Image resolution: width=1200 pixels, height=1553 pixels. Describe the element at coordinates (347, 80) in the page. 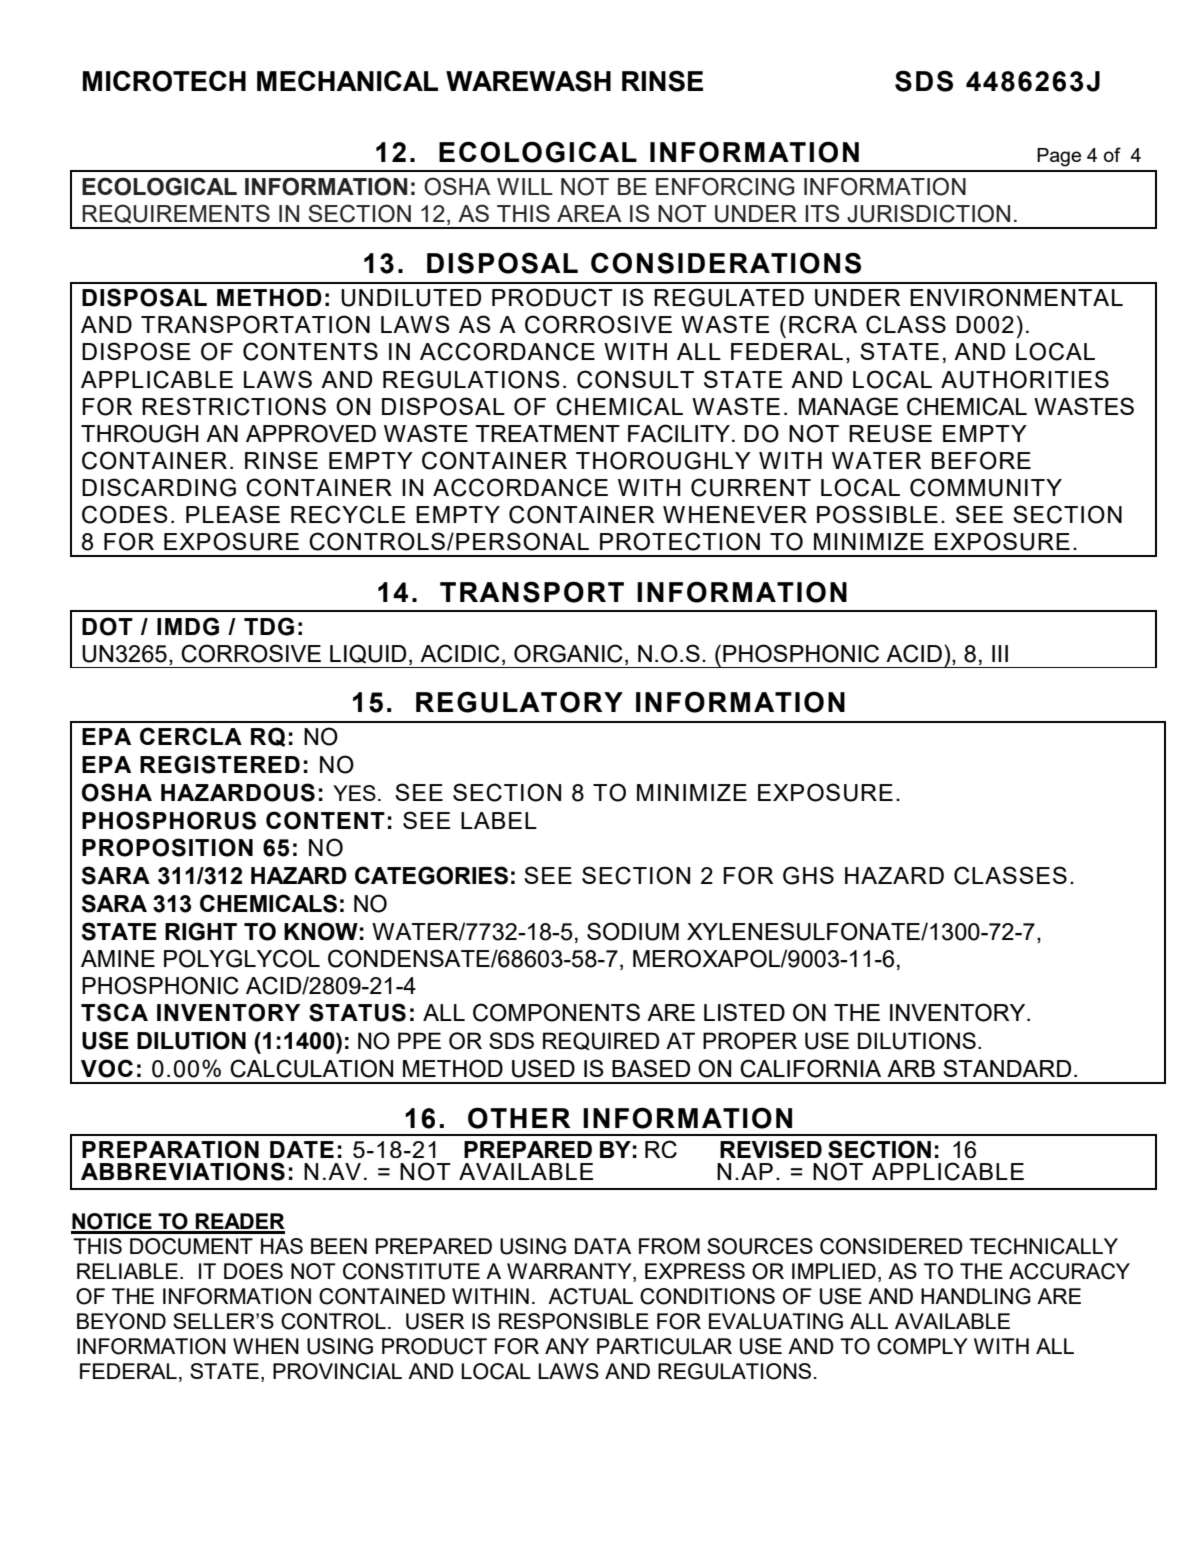

I see `MECHANICAL` at that location.
